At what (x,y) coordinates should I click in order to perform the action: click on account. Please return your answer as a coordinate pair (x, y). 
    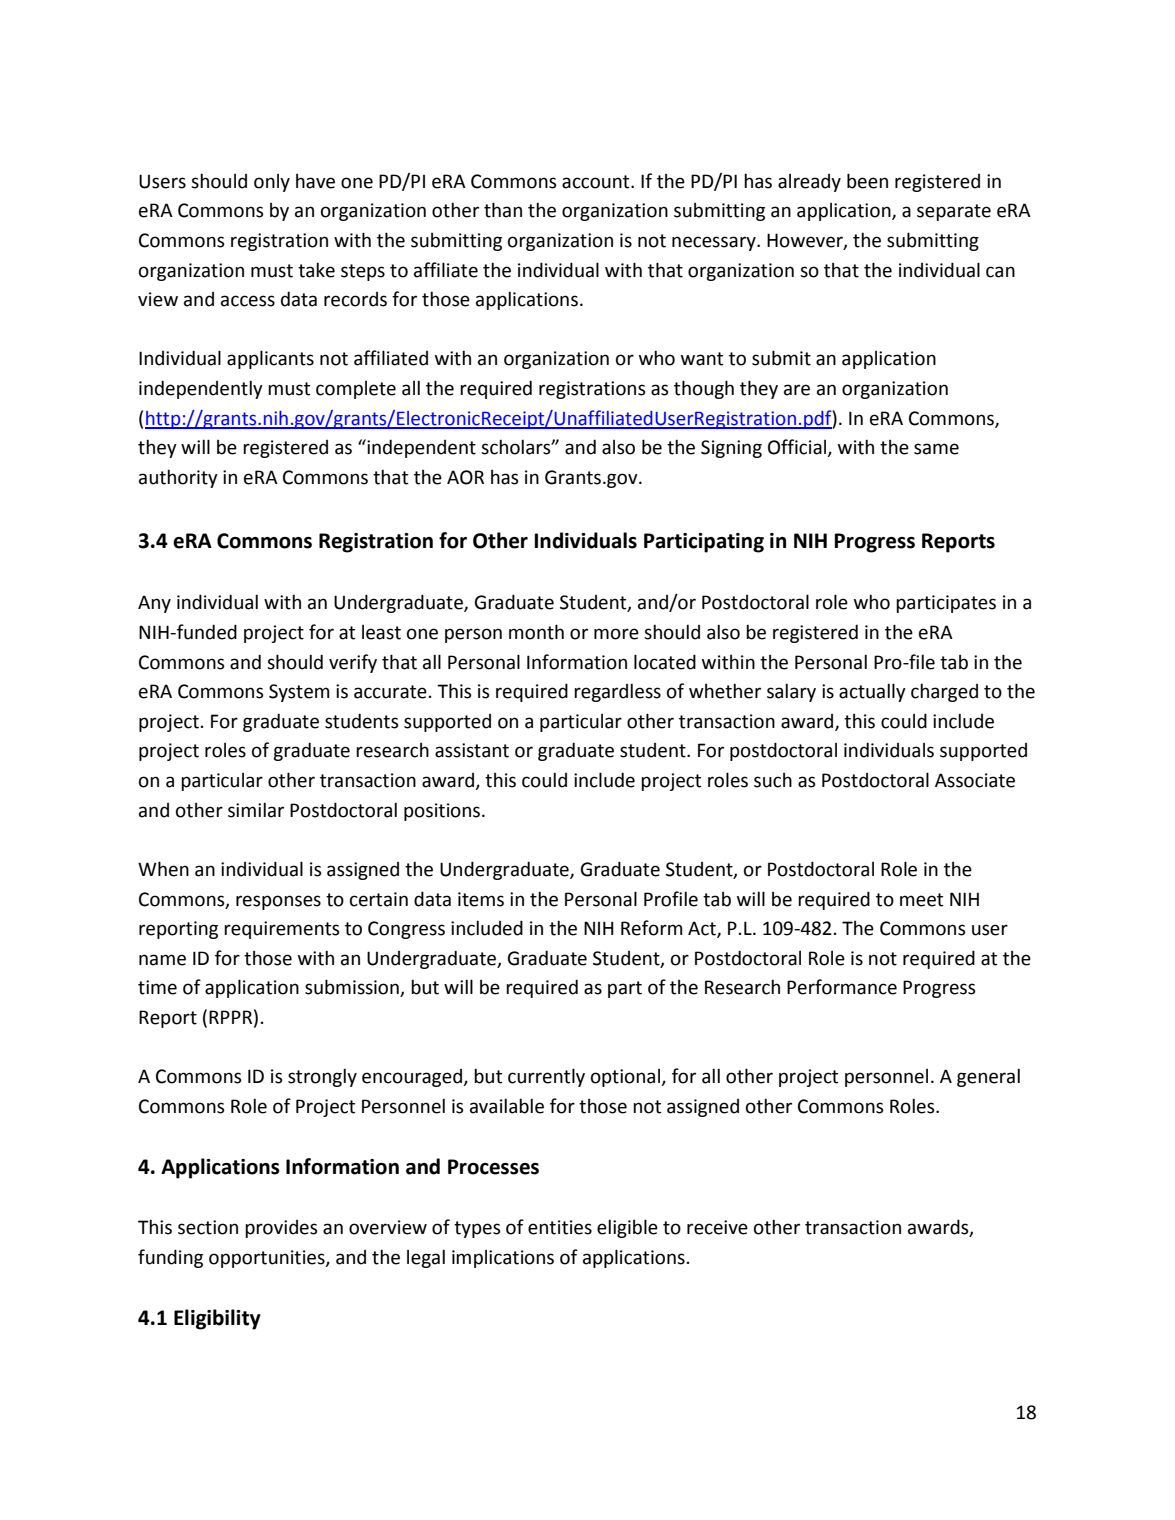
    Looking at the image, I should click on (597, 182).
